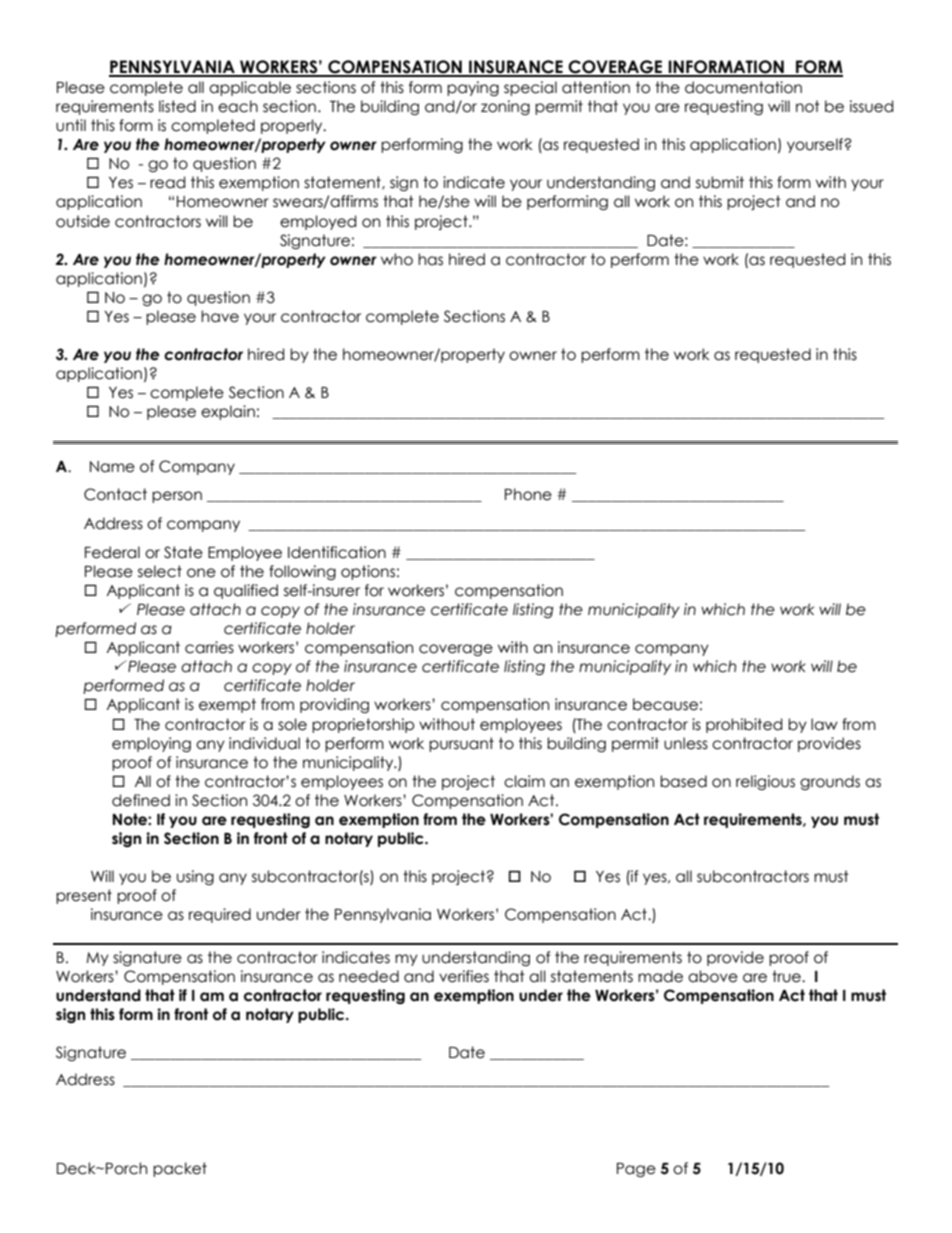  Describe the element at coordinates (743, 87) in the screenshot. I see `documentation` at that location.
